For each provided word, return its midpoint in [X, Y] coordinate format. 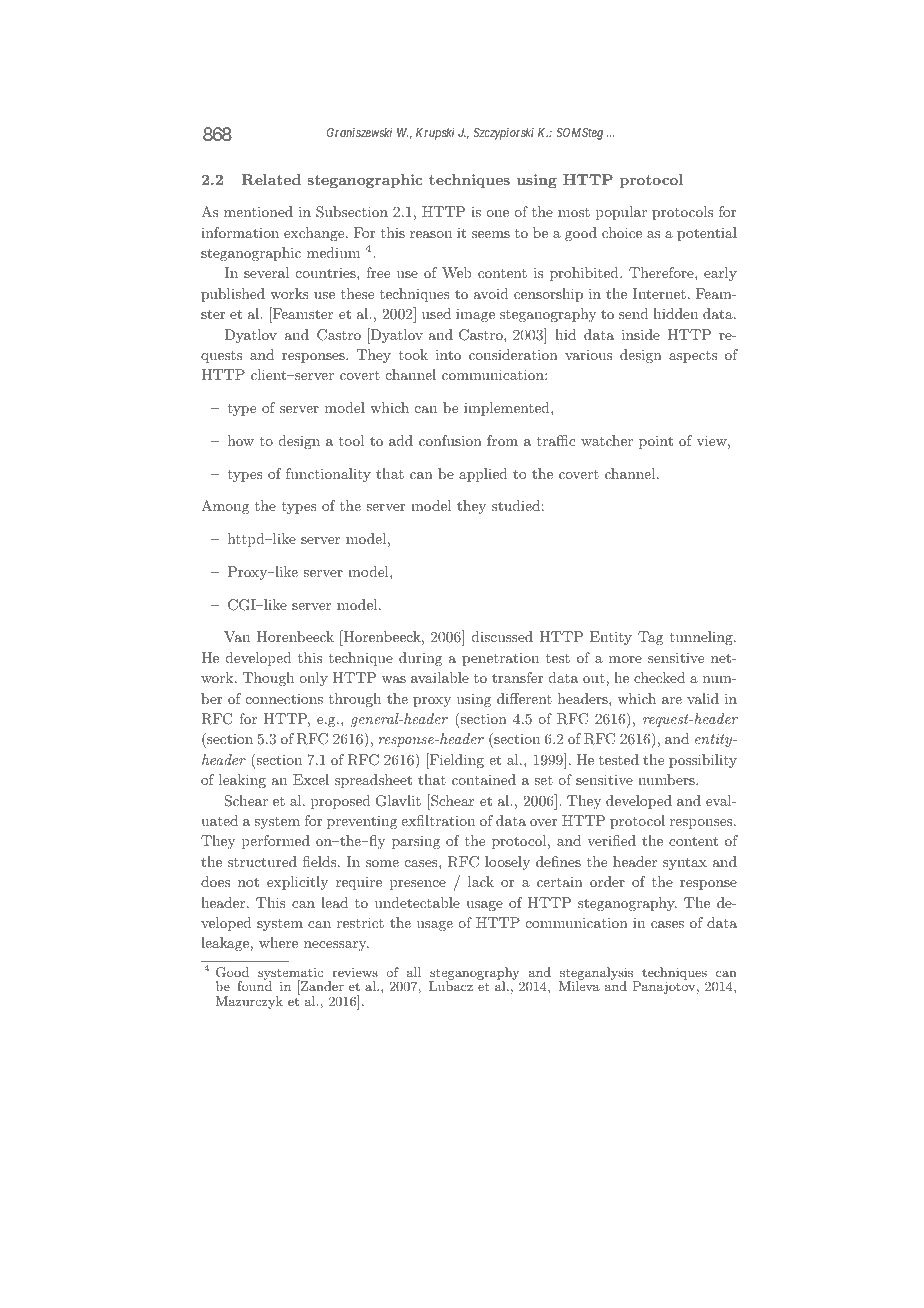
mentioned [258, 211]
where [278, 942]
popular [621, 213]
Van [237, 636]
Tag [650, 638]
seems [491, 234]
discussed [502, 636]
